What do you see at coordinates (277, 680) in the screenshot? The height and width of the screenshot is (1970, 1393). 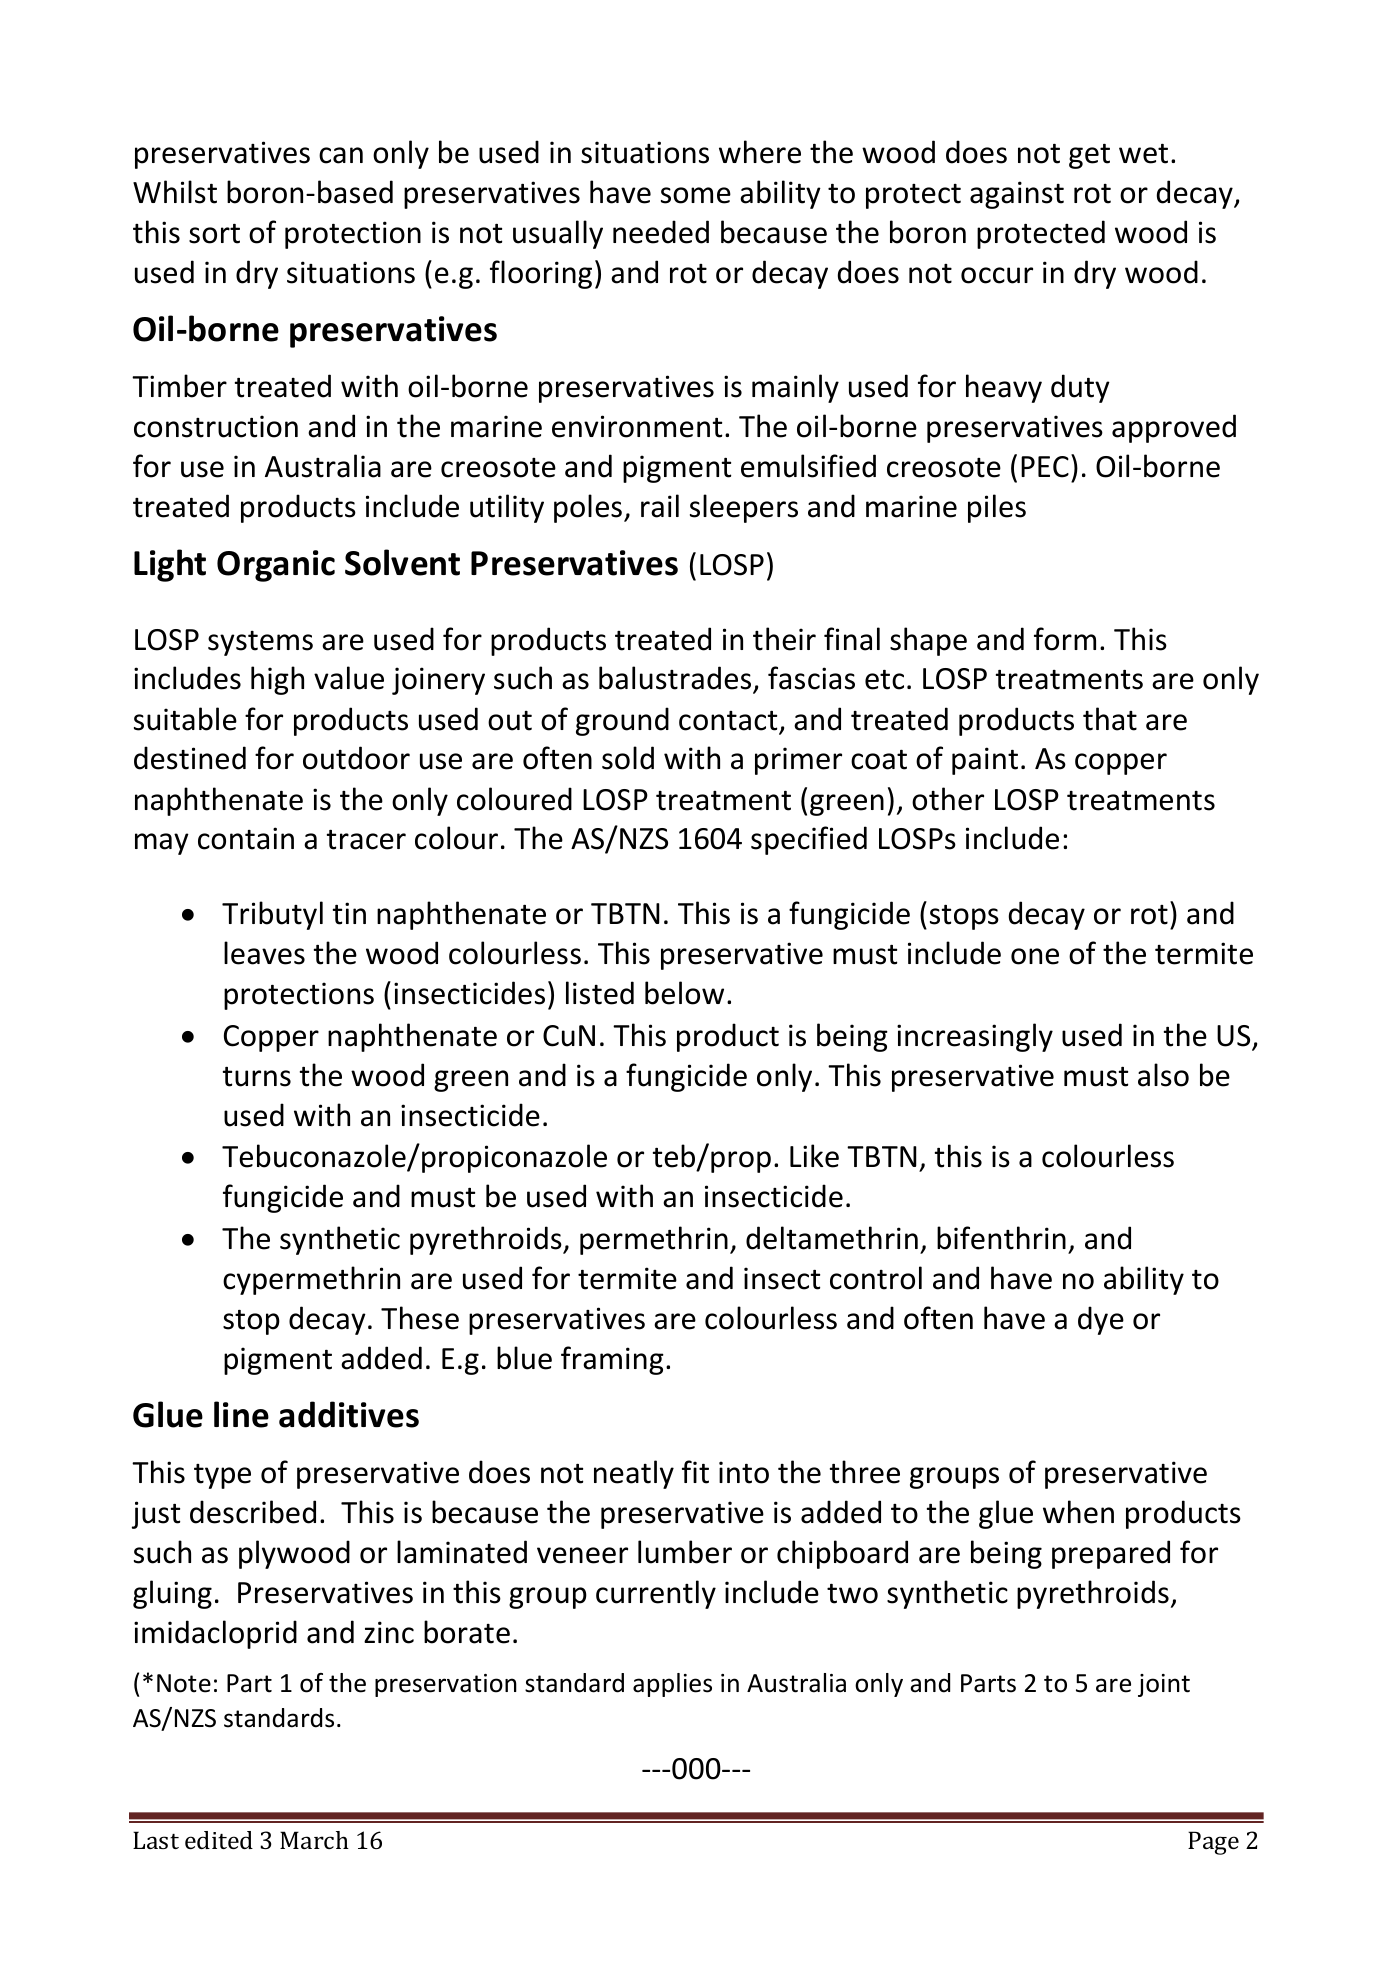 I see `high` at bounding box center [277, 680].
